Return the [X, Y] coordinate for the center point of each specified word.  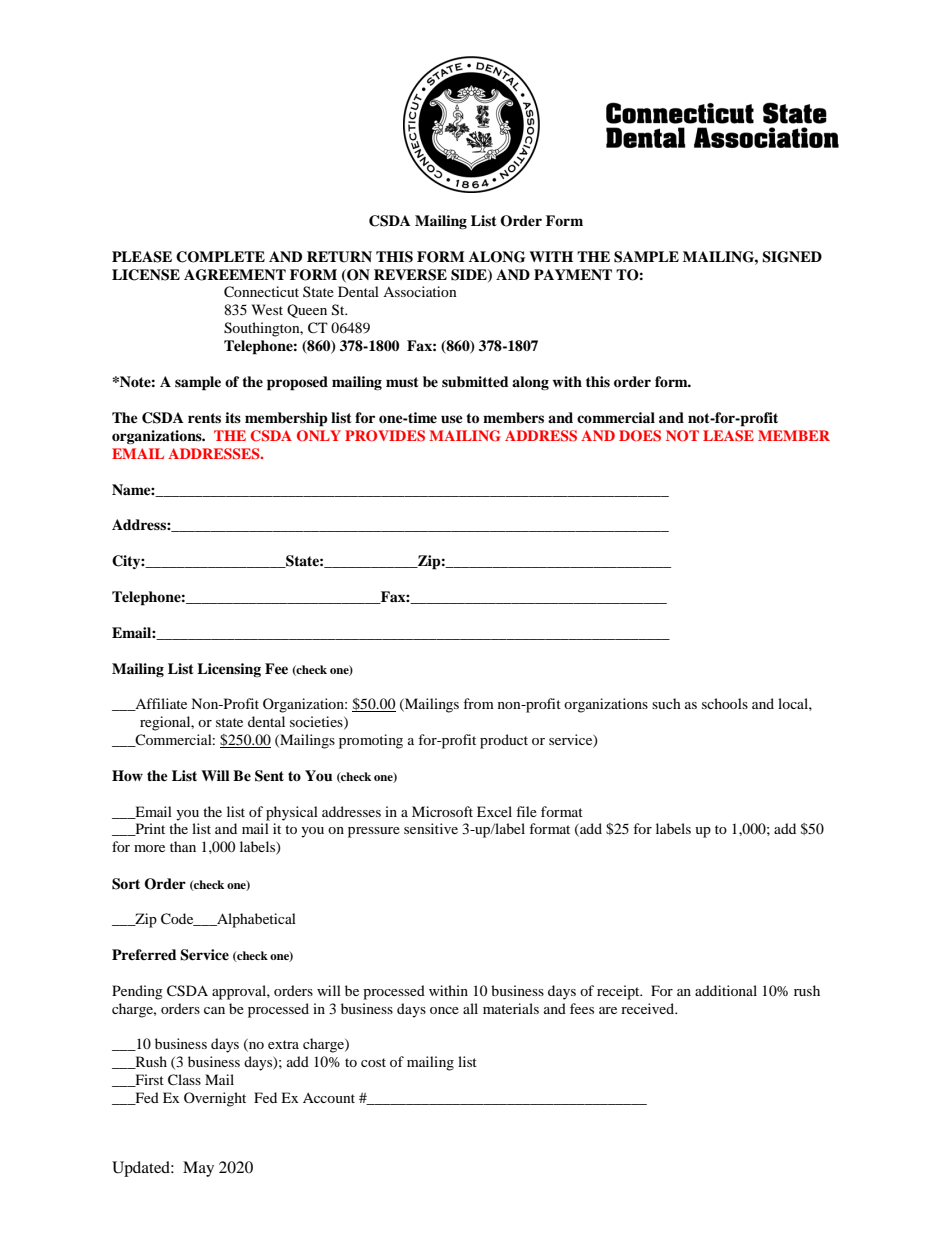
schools [725, 703]
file [526, 811]
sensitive [431, 828]
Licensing [229, 670]
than [183, 846]
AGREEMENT [235, 275]
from [478, 703]
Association [420, 291]
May [198, 1169]
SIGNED [792, 257]
